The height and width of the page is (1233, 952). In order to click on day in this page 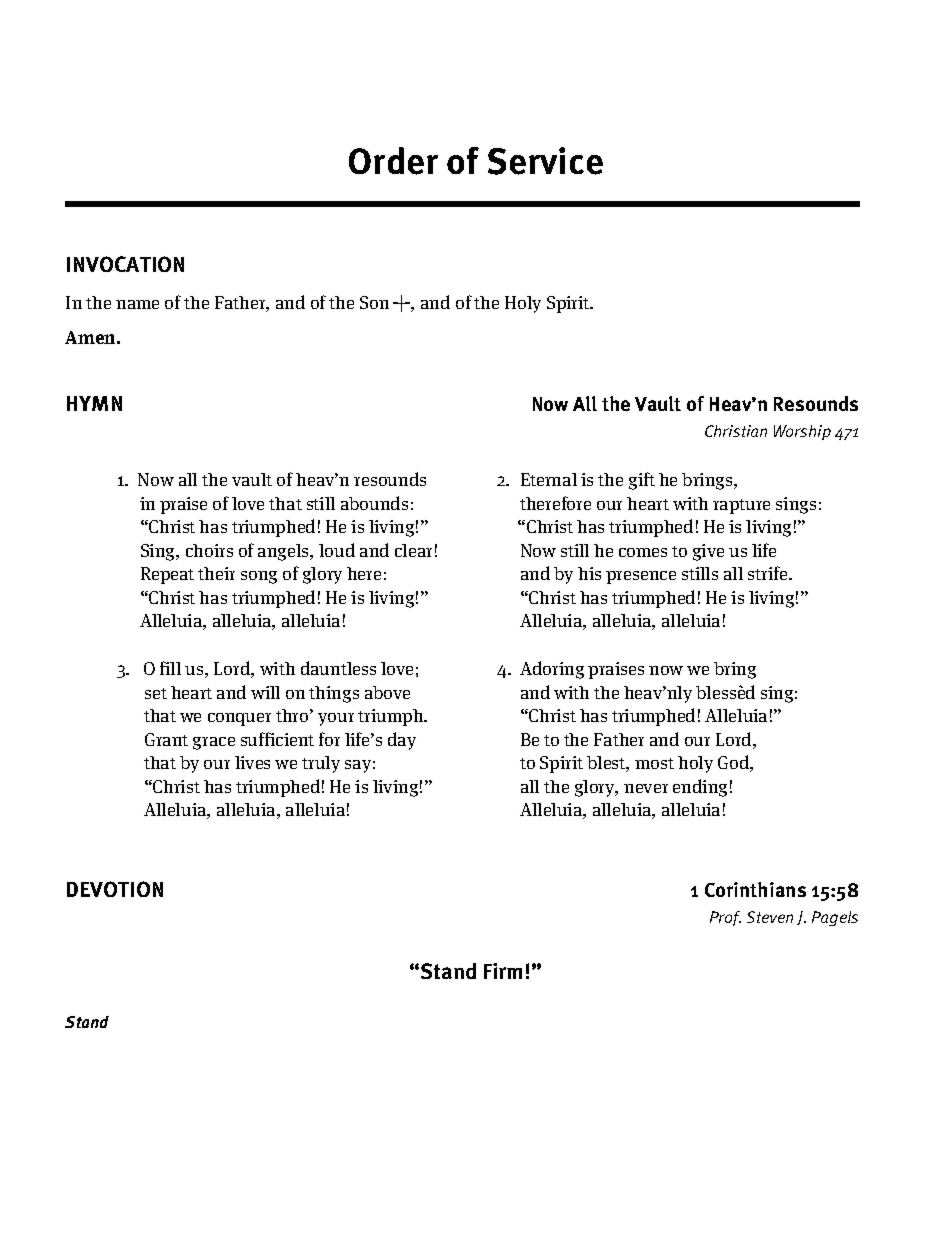, I will do `click(402, 741)`.
